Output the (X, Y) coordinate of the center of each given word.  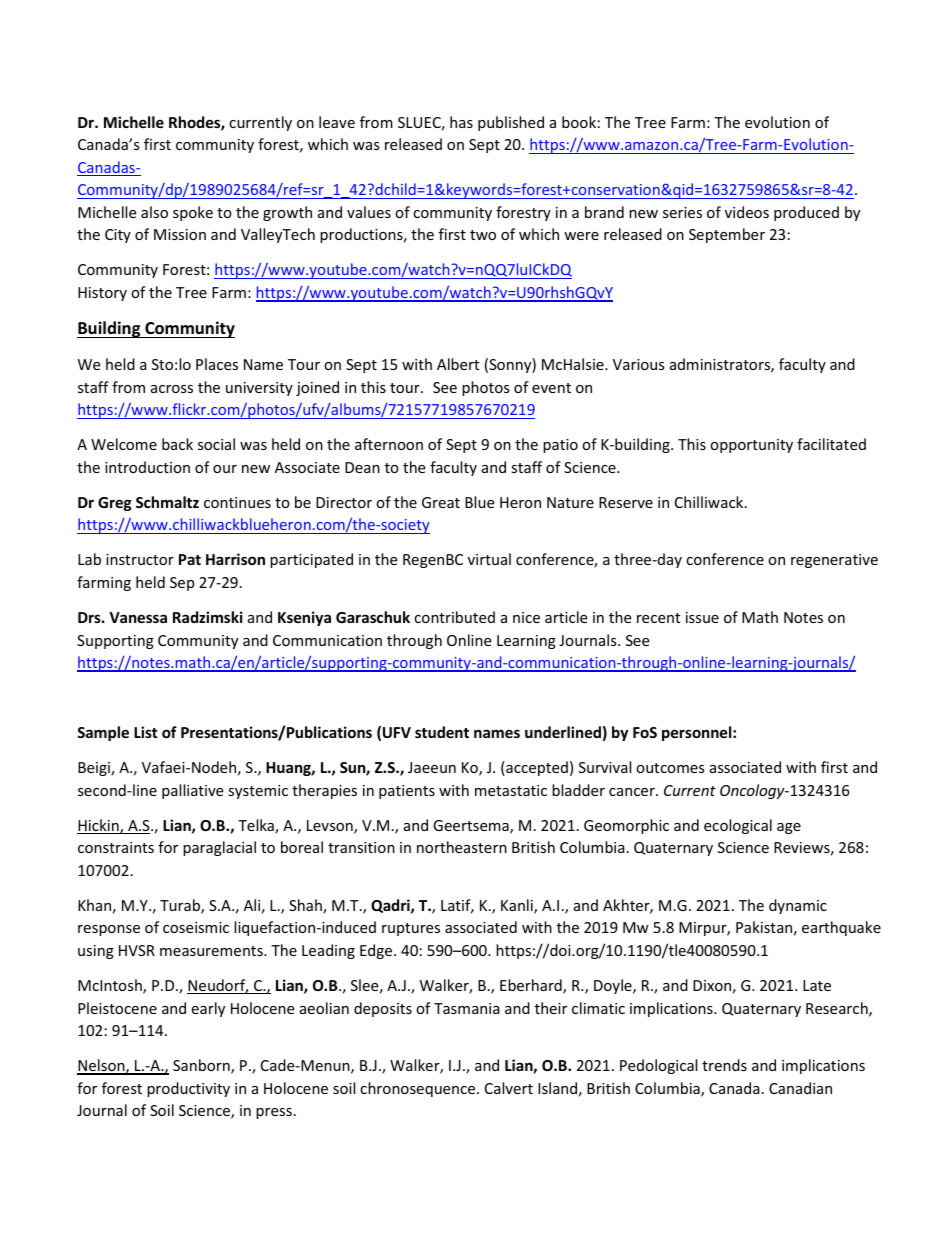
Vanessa (138, 617)
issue (702, 617)
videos (747, 212)
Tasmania (467, 1008)
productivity (188, 1089)
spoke (193, 213)
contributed (454, 617)
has (461, 122)
